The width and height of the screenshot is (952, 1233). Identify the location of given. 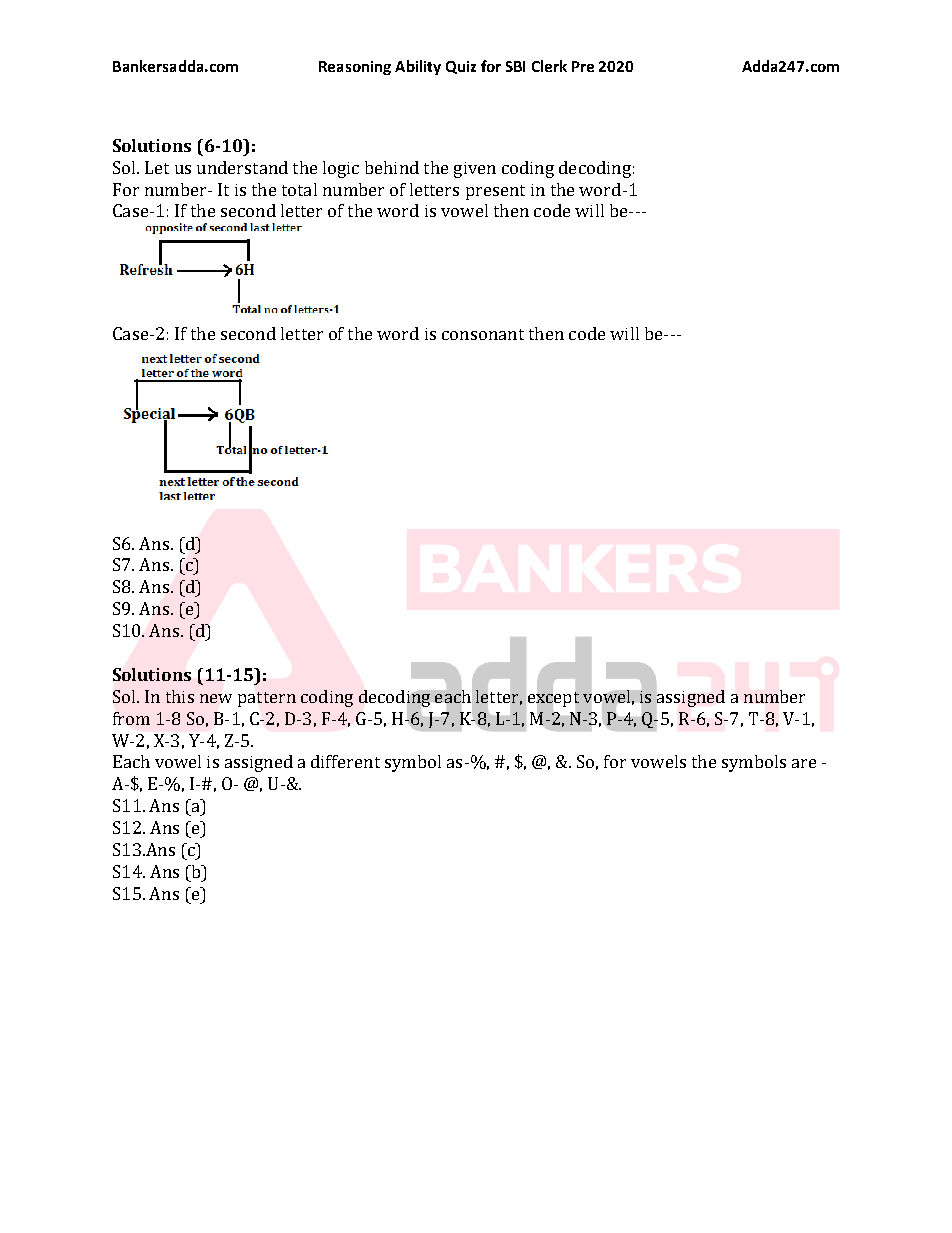
(475, 170).
